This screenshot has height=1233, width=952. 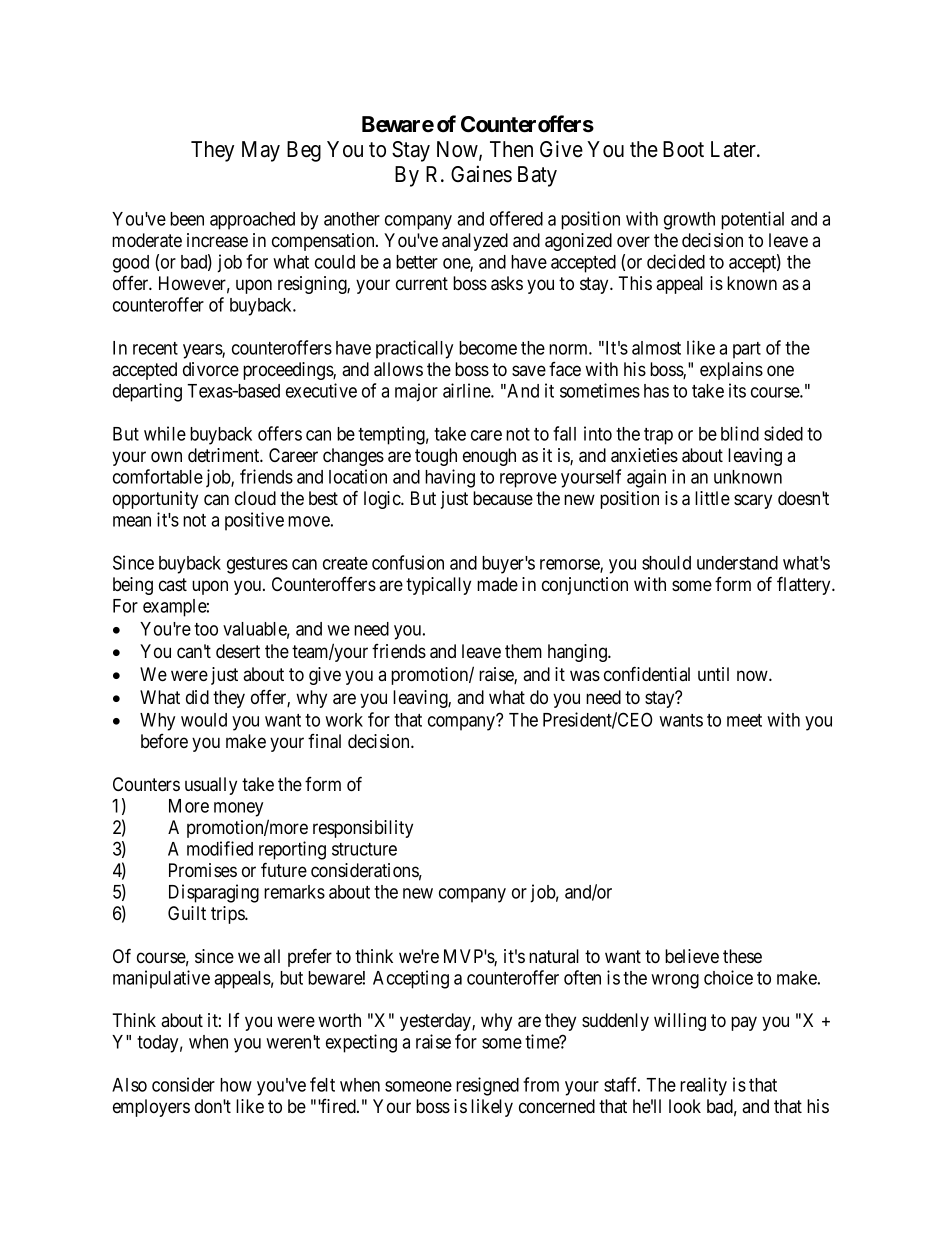 What do you see at coordinates (364, 849) in the screenshot?
I see `structure` at bounding box center [364, 849].
